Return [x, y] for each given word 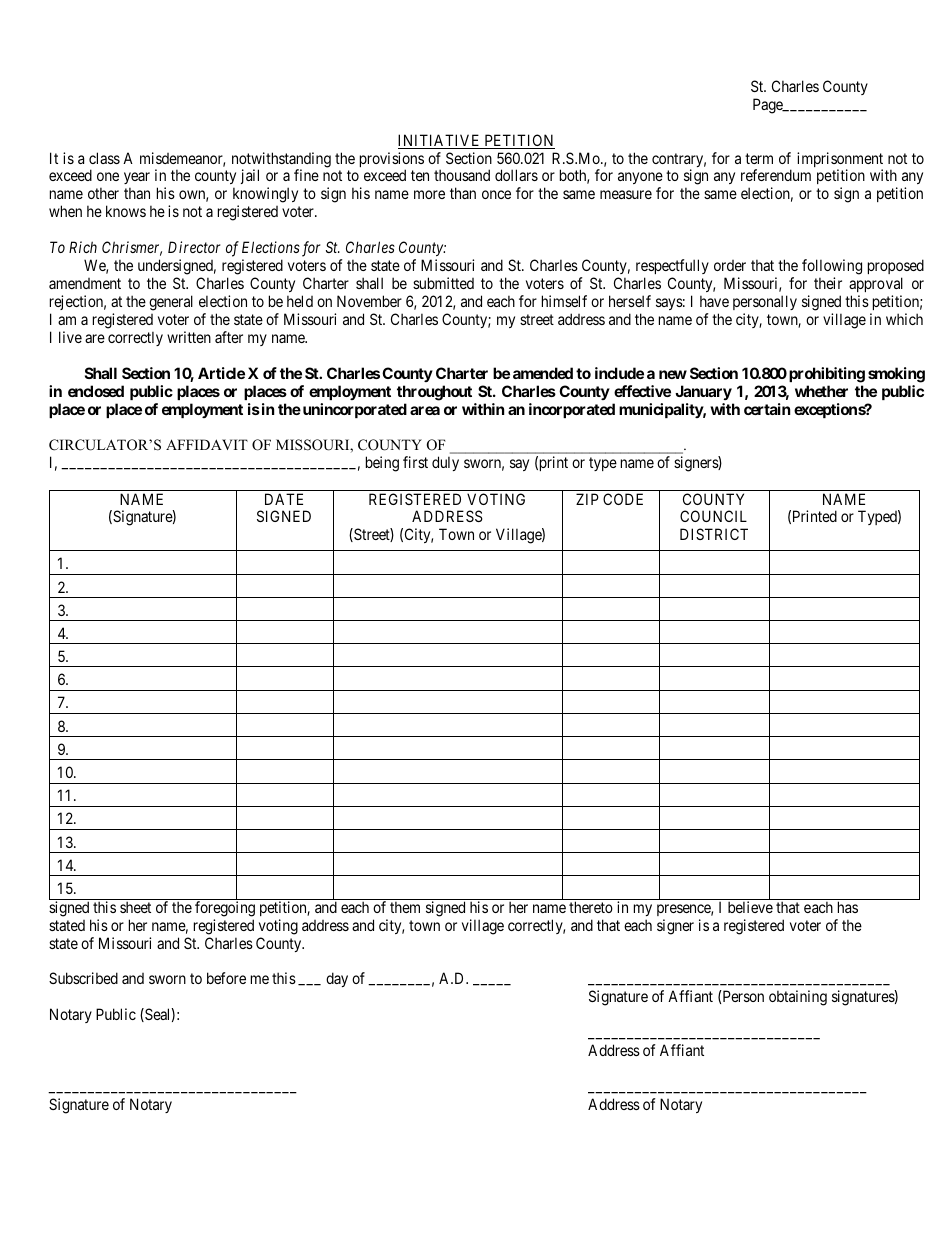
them [405, 907]
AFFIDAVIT [207, 444]
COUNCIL [713, 516]
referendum [776, 175]
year [137, 180]
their [828, 283]
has [848, 907]
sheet [135, 907]
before [226, 978]
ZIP [587, 499]
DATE [284, 499]
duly [445, 463]
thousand [462, 175]
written [189, 337]
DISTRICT [714, 534]
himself [564, 301]
